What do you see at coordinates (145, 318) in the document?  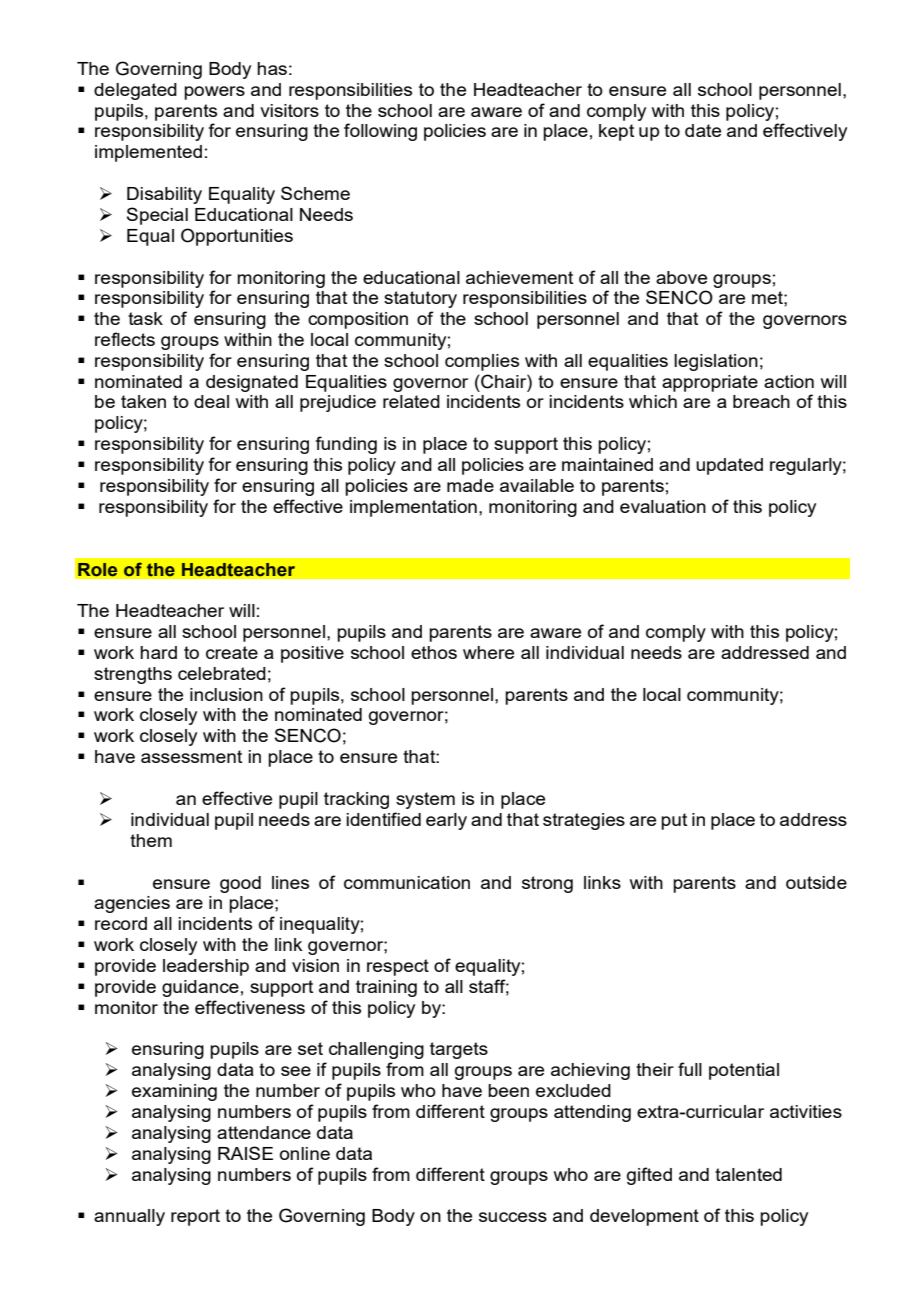 I see `task` at bounding box center [145, 318].
